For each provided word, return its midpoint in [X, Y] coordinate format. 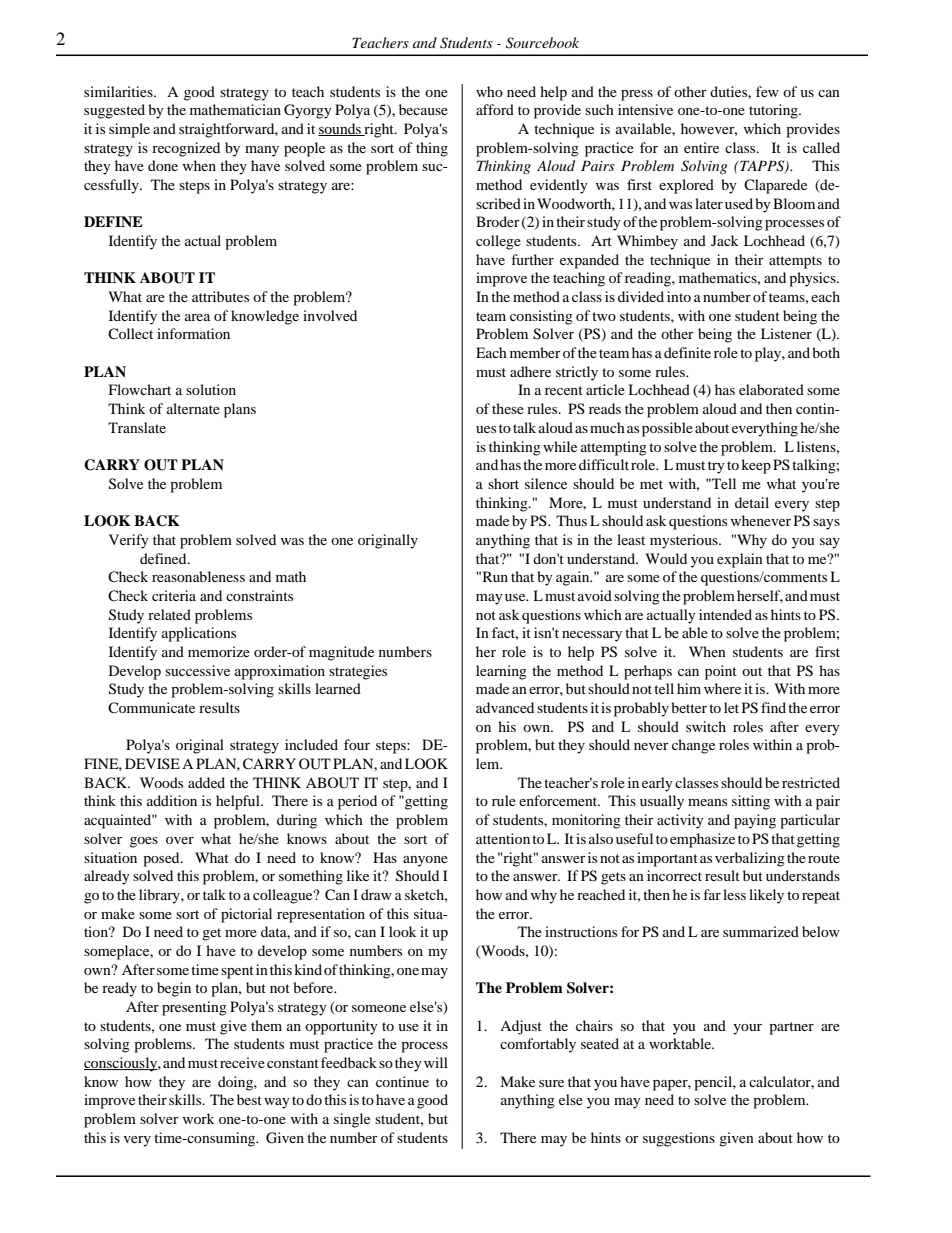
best [249, 1099]
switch [706, 726]
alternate [193, 408]
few [767, 91]
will [436, 1062]
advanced [505, 707]
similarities [119, 91]
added [206, 782]
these [508, 408]
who [489, 91]
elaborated [771, 389]
